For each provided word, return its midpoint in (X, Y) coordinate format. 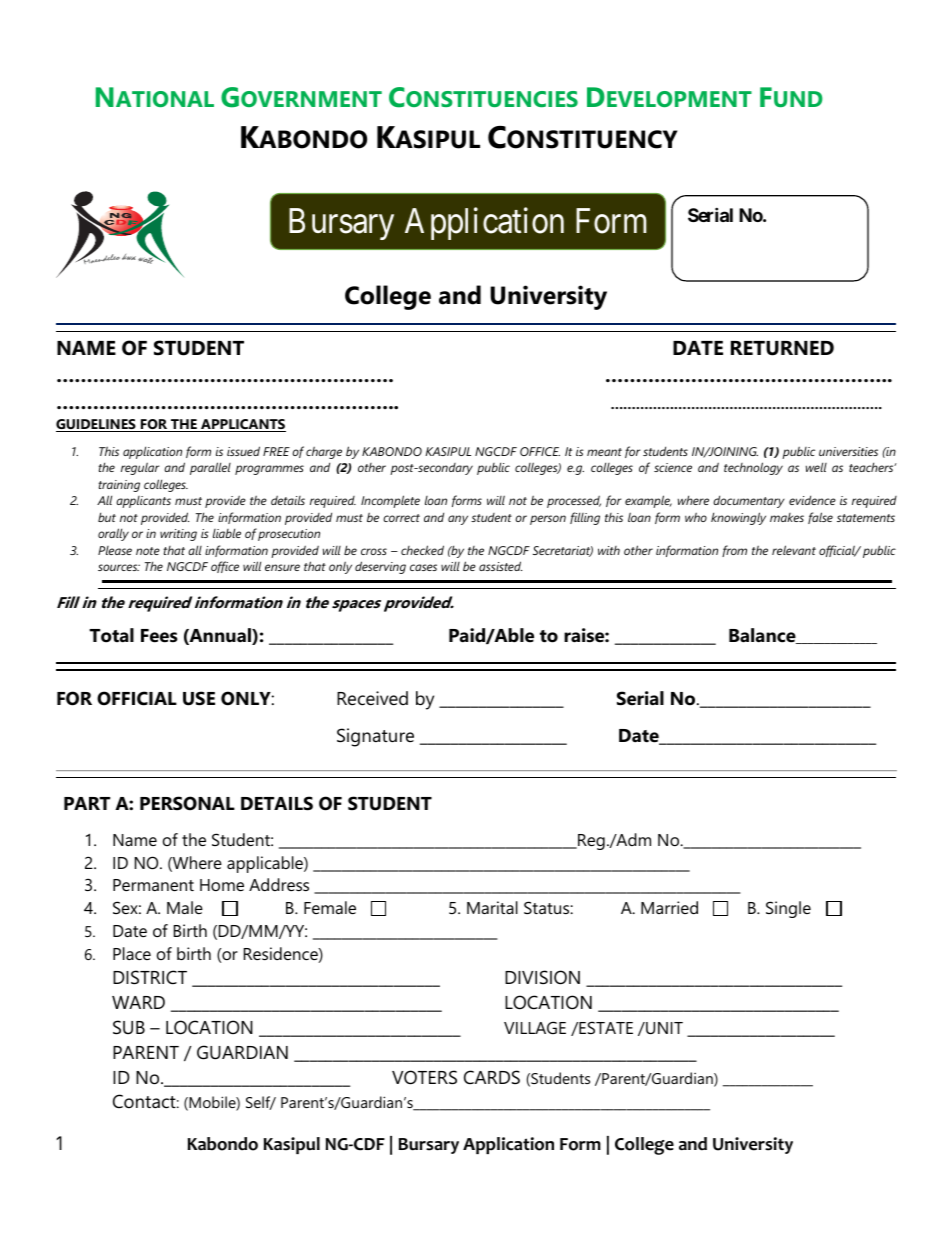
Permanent (153, 885)
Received (372, 698)
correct (401, 518)
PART (87, 803)
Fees (159, 636)
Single (788, 909)
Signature (375, 737)
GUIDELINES (97, 425)
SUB (129, 1027)
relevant (794, 550)
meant (604, 452)
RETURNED (782, 348)
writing (178, 535)
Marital (492, 907)
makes (787, 517)
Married (669, 907)
